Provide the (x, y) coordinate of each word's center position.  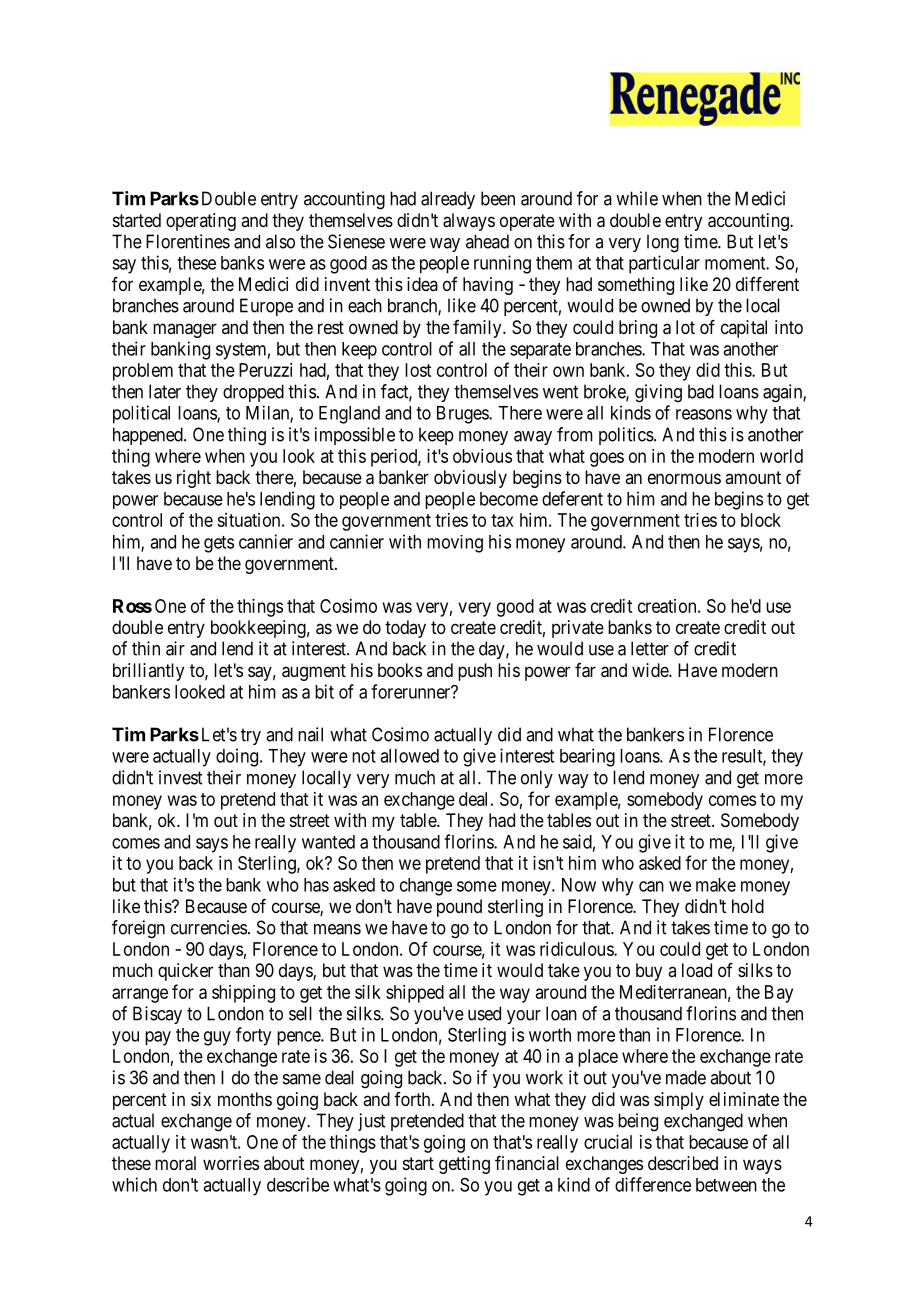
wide (651, 670)
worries (231, 1163)
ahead (487, 241)
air (175, 648)
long (663, 243)
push (475, 672)
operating (201, 222)
